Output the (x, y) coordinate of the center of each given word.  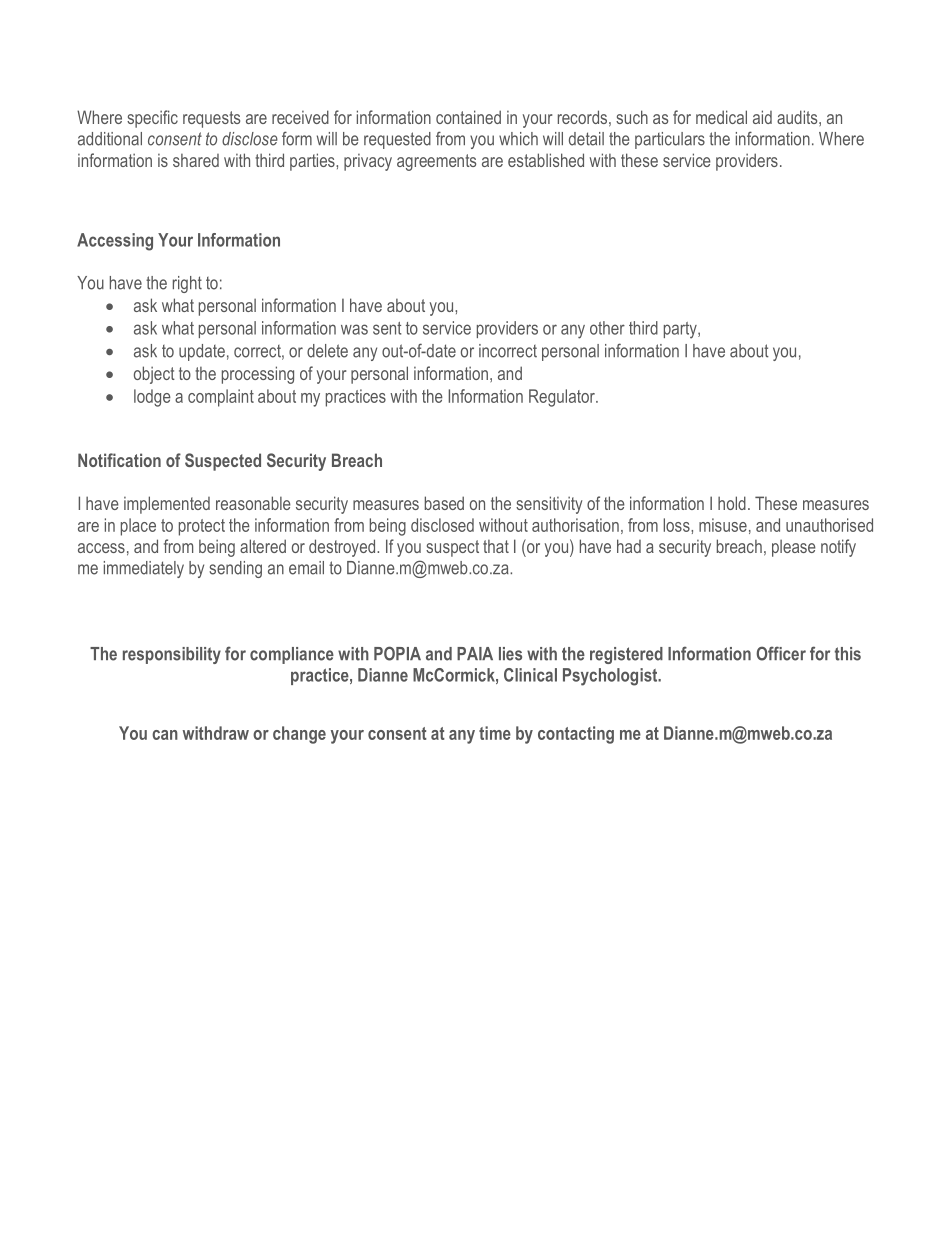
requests (211, 119)
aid (762, 117)
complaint (221, 398)
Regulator (563, 398)
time (495, 733)
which (518, 139)
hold (732, 503)
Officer (781, 653)
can (165, 735)
